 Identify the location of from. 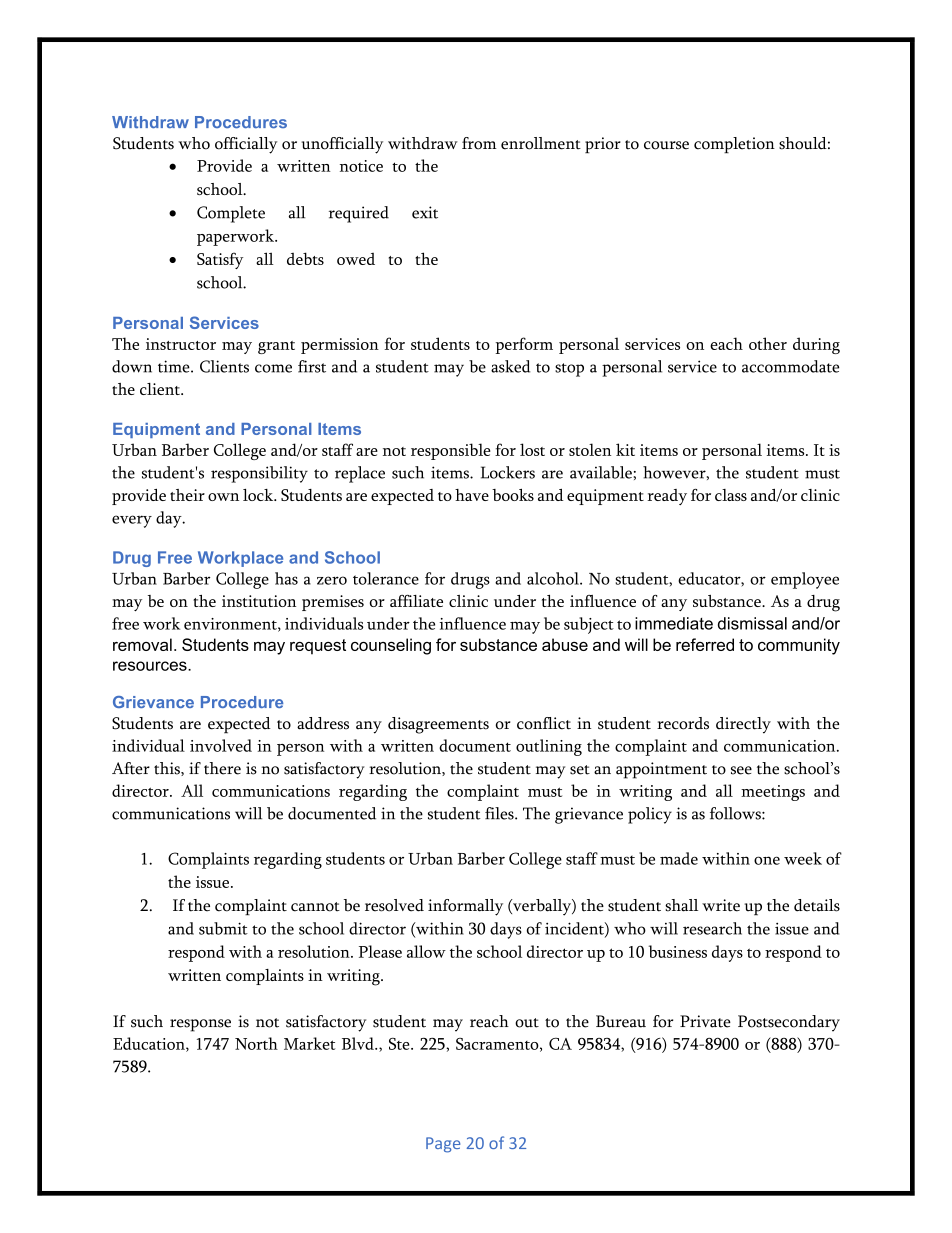
(479, 143).
